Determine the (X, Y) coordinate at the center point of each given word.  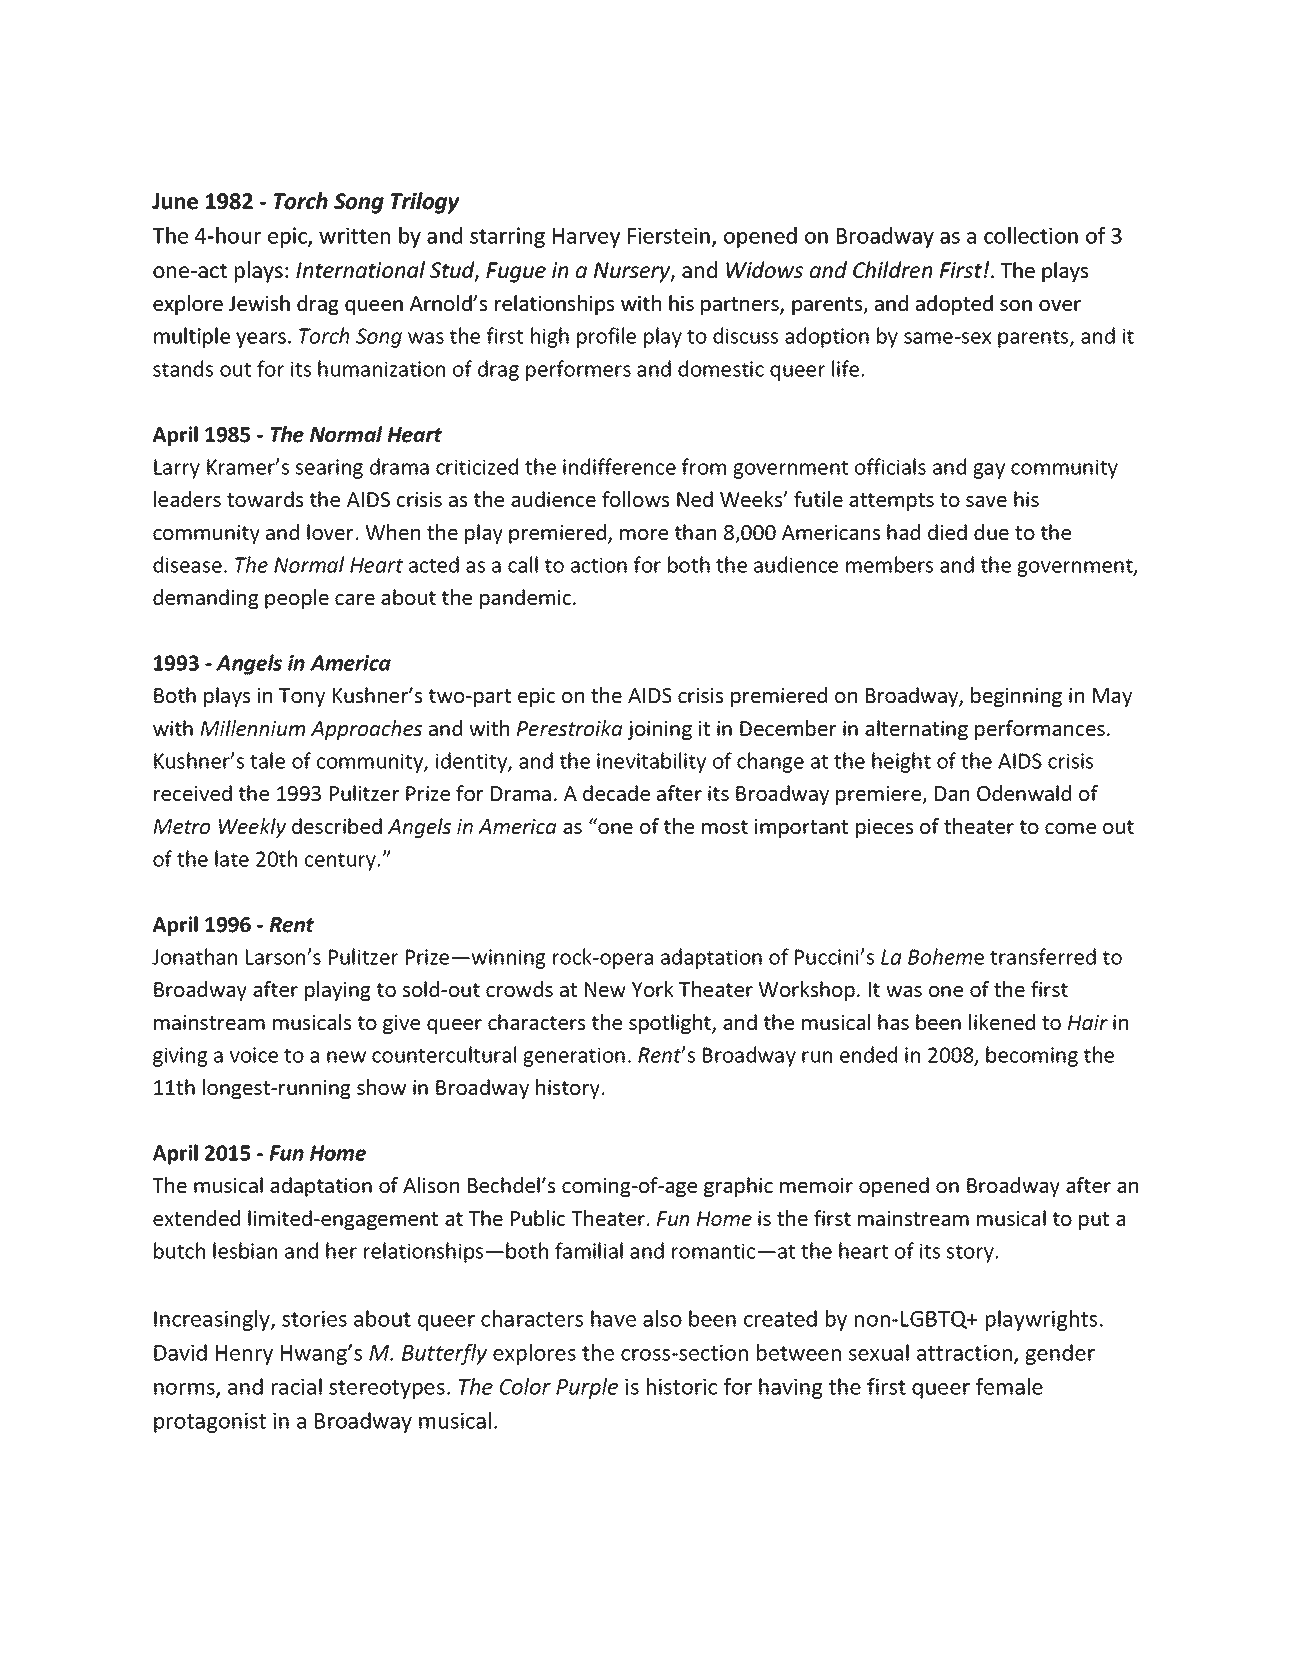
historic (682, 1386)
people (297, 599)
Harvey (586, 238)
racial (297, 1386)
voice (254, 1055)
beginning (1016, 697)
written (354, 235)
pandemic (527, 599)
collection (1031, 235)
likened (1002, 1022)
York (653, 989)
